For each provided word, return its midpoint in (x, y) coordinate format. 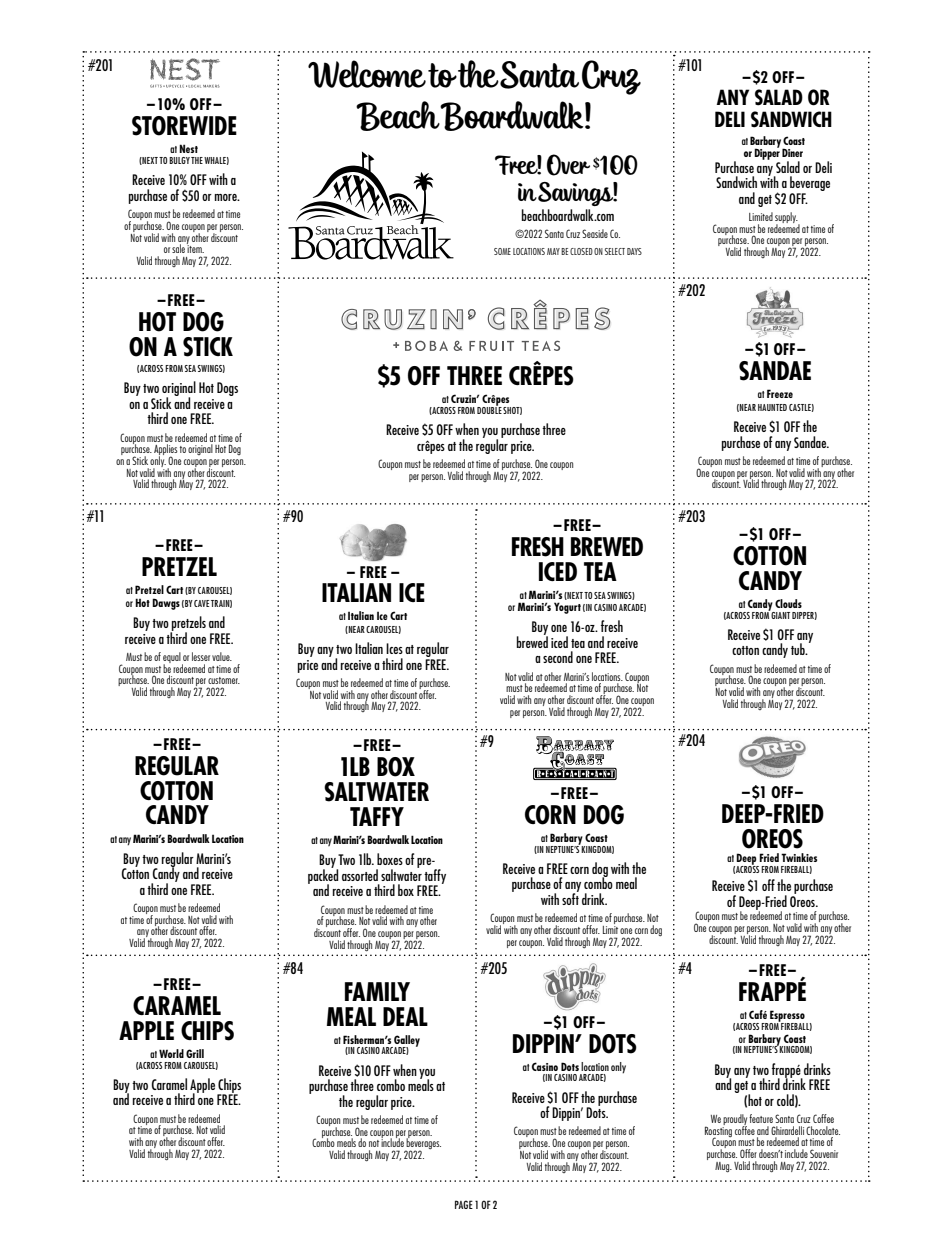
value (222, 656)
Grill (195, 1053)
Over (568, 165)
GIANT (780, 614)
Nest (188, 148)
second (558, 657)
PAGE (464, 1204)
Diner (792, 152)
